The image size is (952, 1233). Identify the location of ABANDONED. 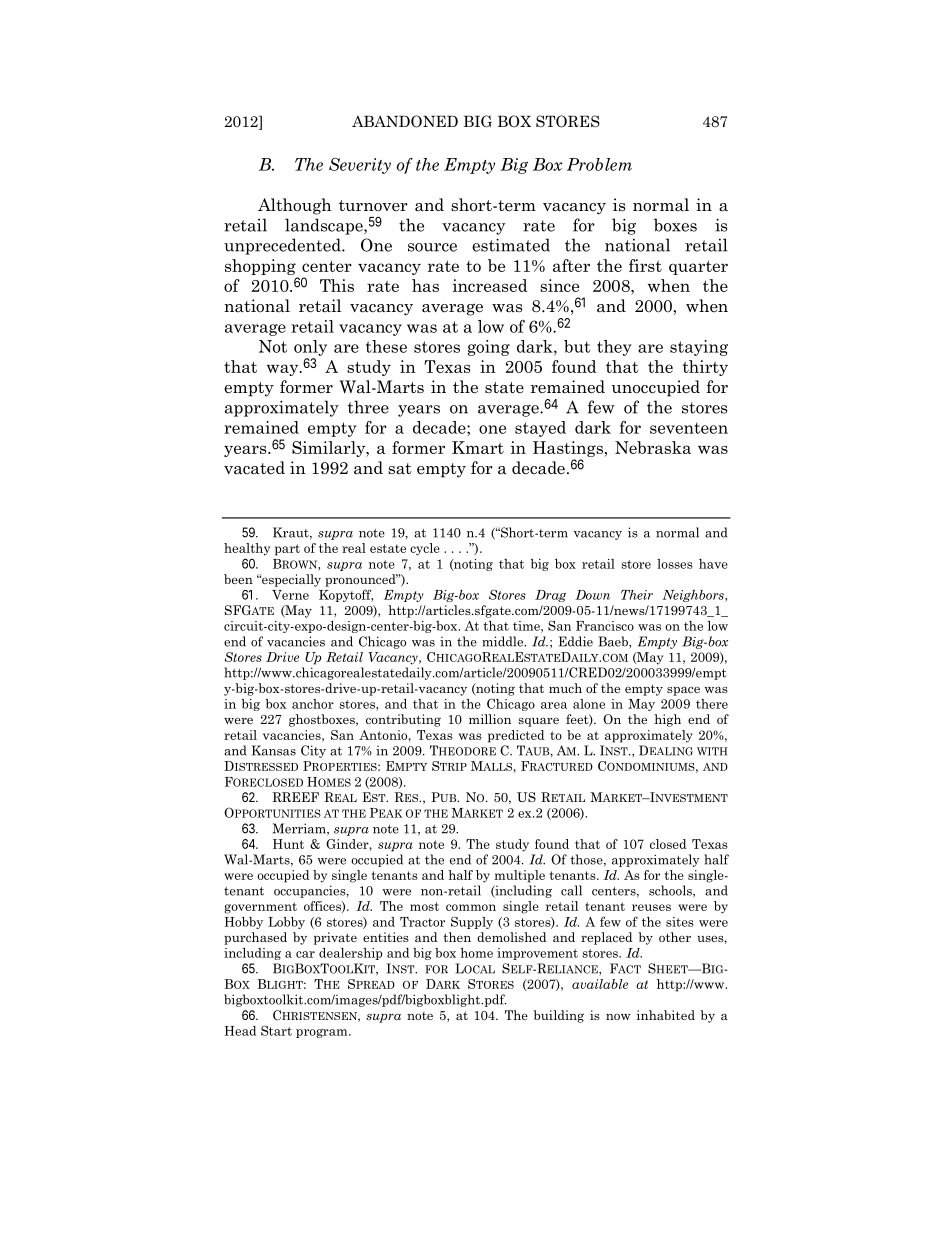
(405, 121).
